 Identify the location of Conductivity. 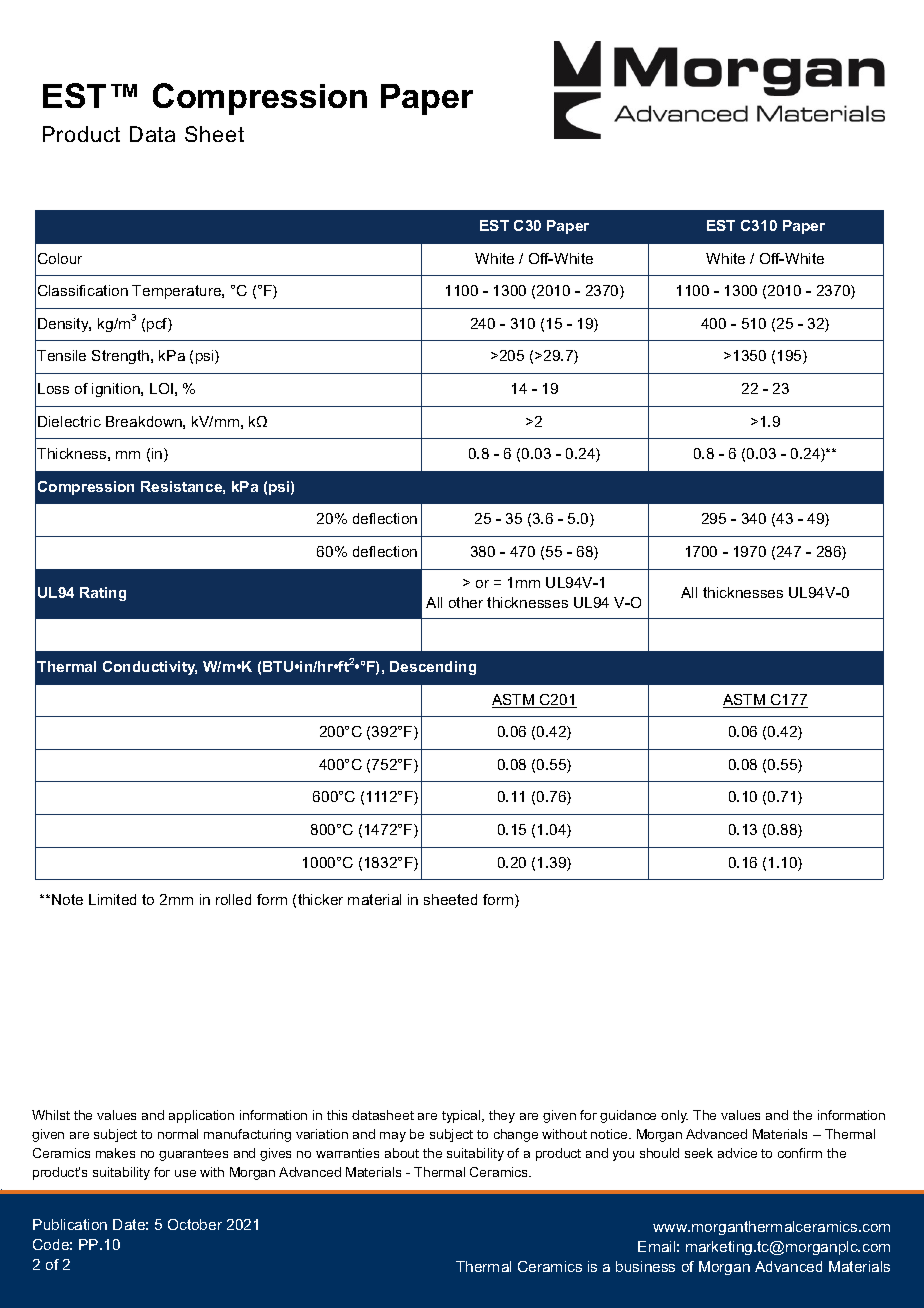
(150, 668).
